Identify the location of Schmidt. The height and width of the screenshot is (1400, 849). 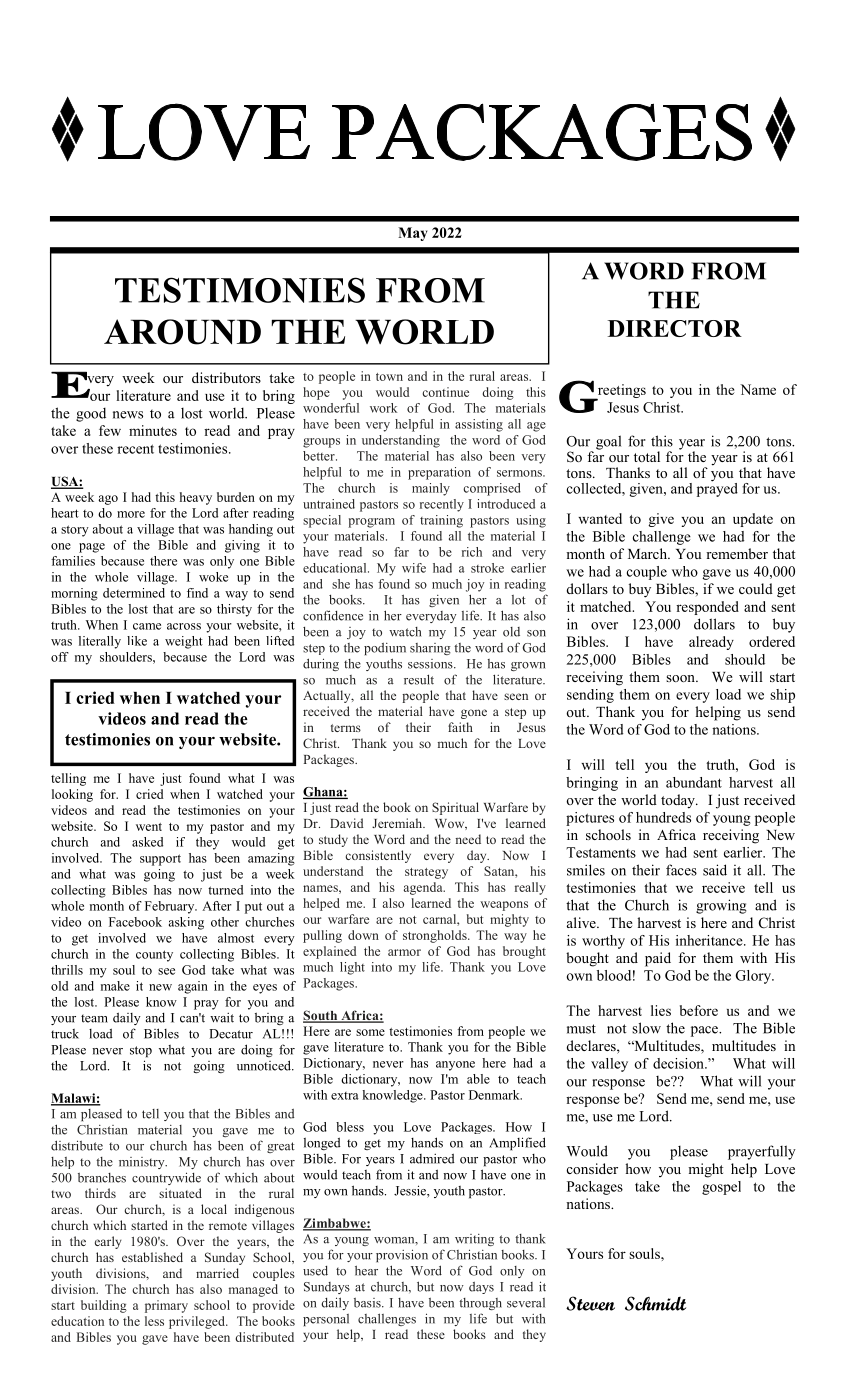
(655, 1303).
